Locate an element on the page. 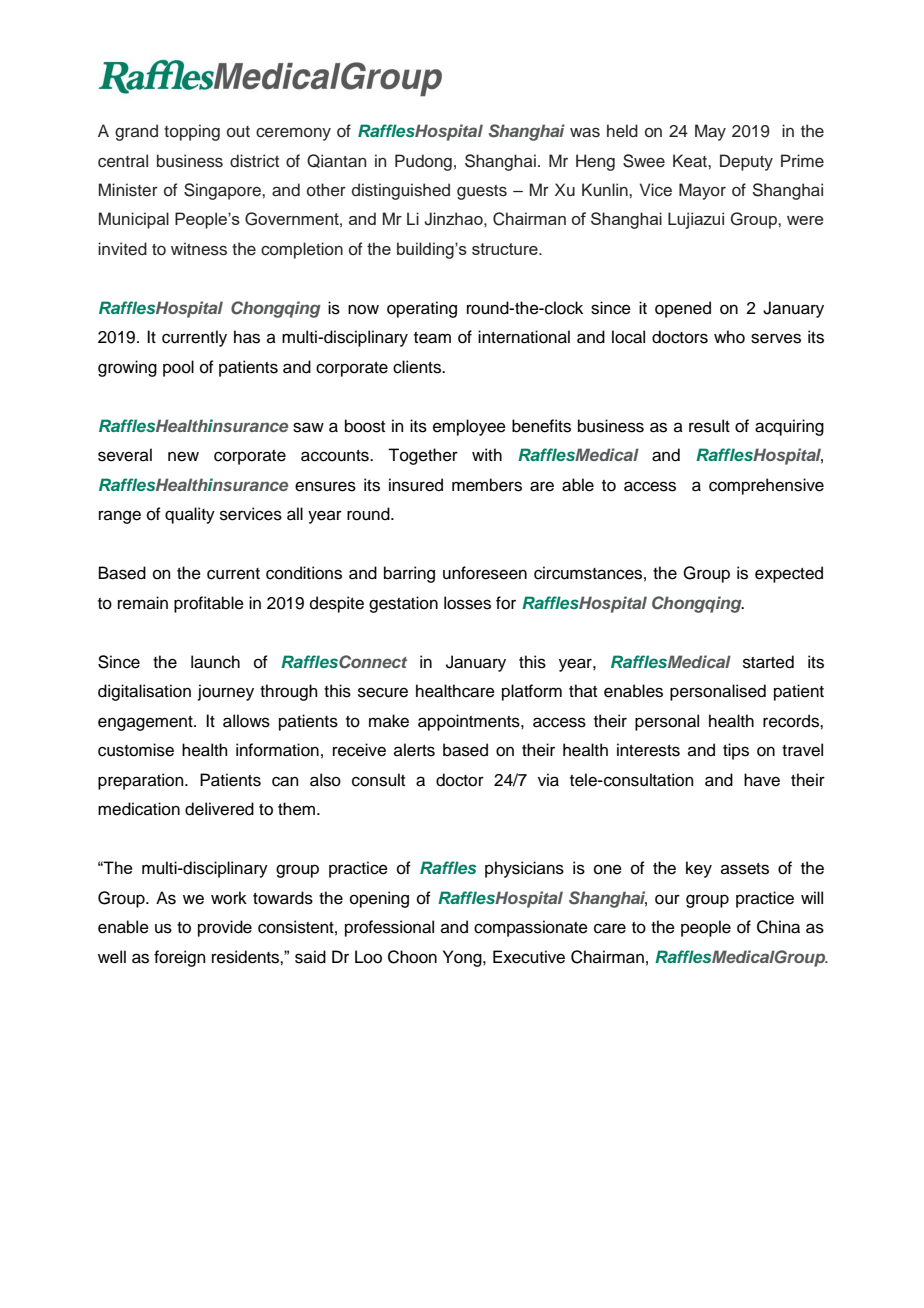 This page has width=924, height=1308. Yong is located at coordinates (463, 958).
